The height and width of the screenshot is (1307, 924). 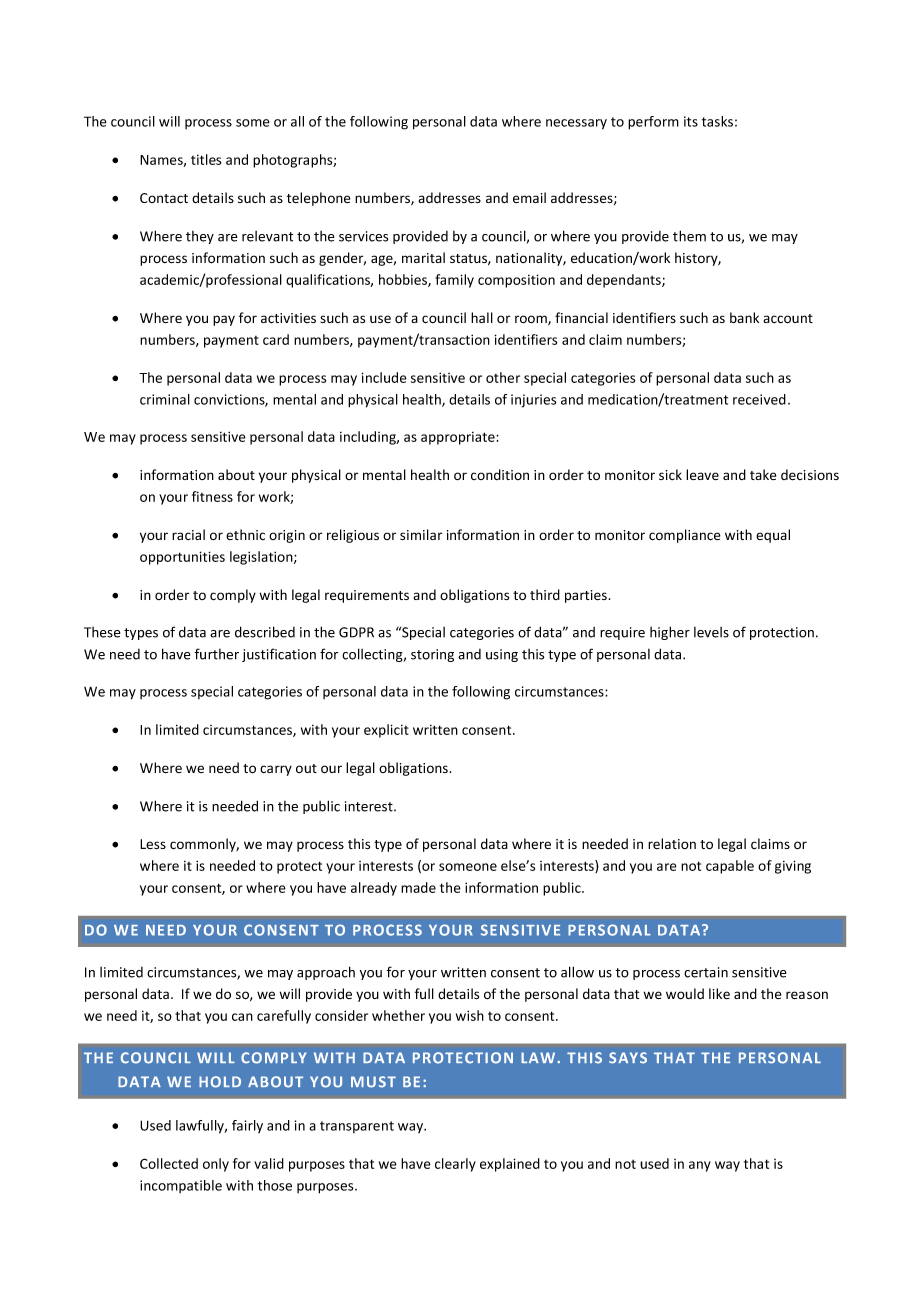 I want to click on email, so click(x=529, y=197).
